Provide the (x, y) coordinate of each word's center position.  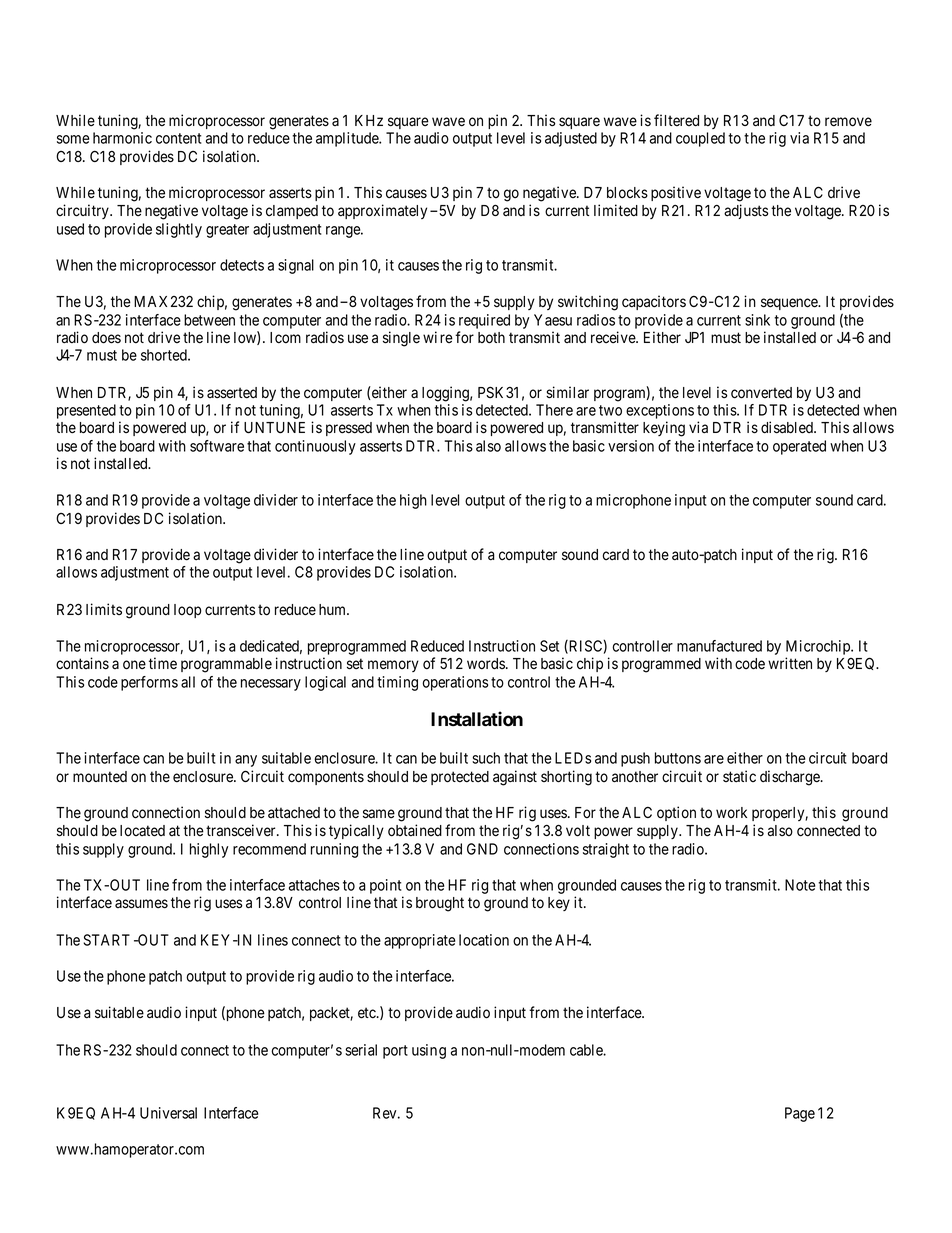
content (178, 138)
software (217, 446)
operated (799, 447)
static (739, 776)
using (429, 1051)
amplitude (348, 139)
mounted (100, 777)
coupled (700, 139)
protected (460, 778)
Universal (168, 1113)
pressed (349, 429)
